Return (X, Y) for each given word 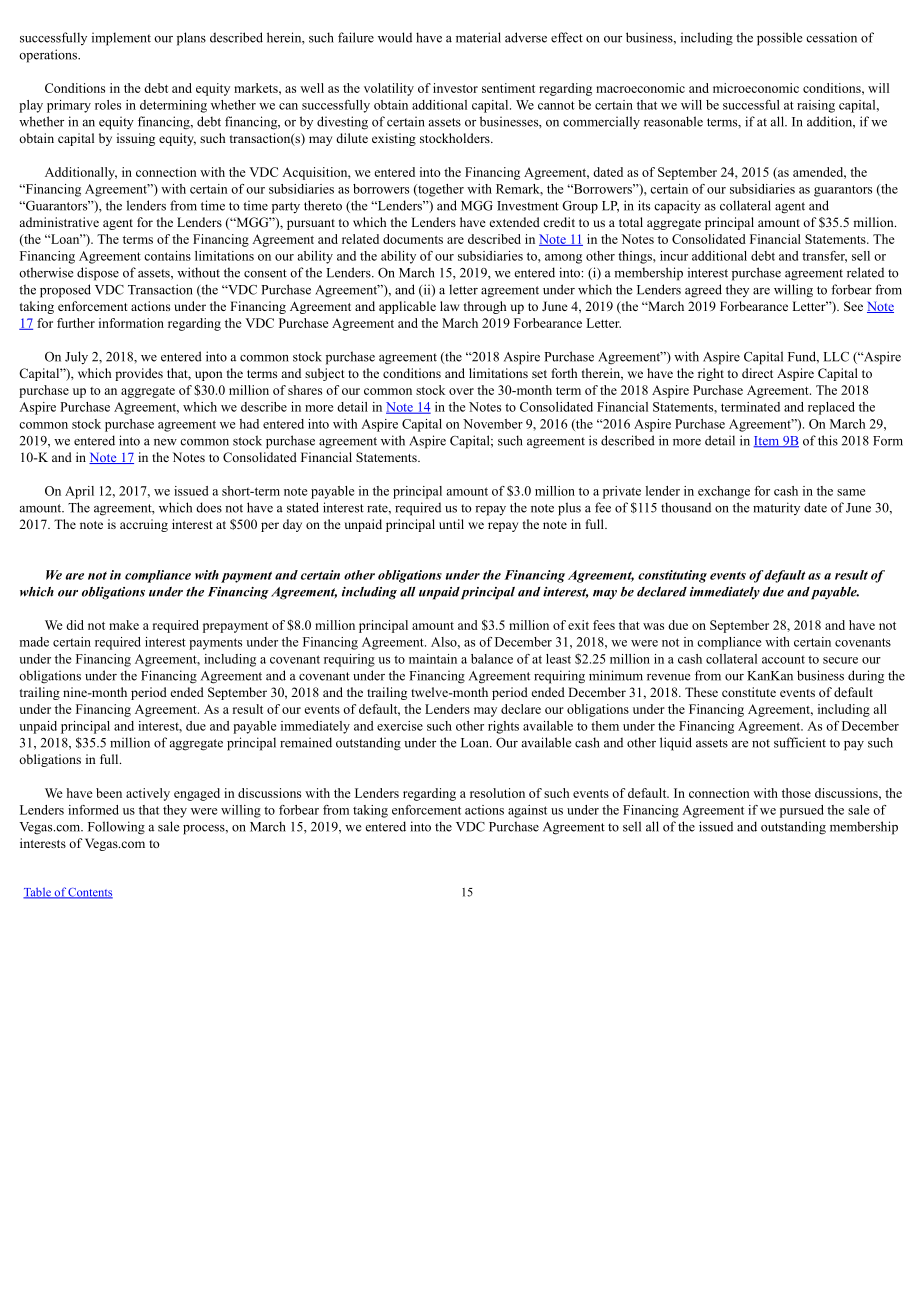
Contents (90, 893)
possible (779, 39)
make (124, 625)
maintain (433, 659)
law (449, 306)
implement (121, 39)
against (527, 811)
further (76, 323)
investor (455, 88)
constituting (672, 576)
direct (757, 373)
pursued (802, 811)
